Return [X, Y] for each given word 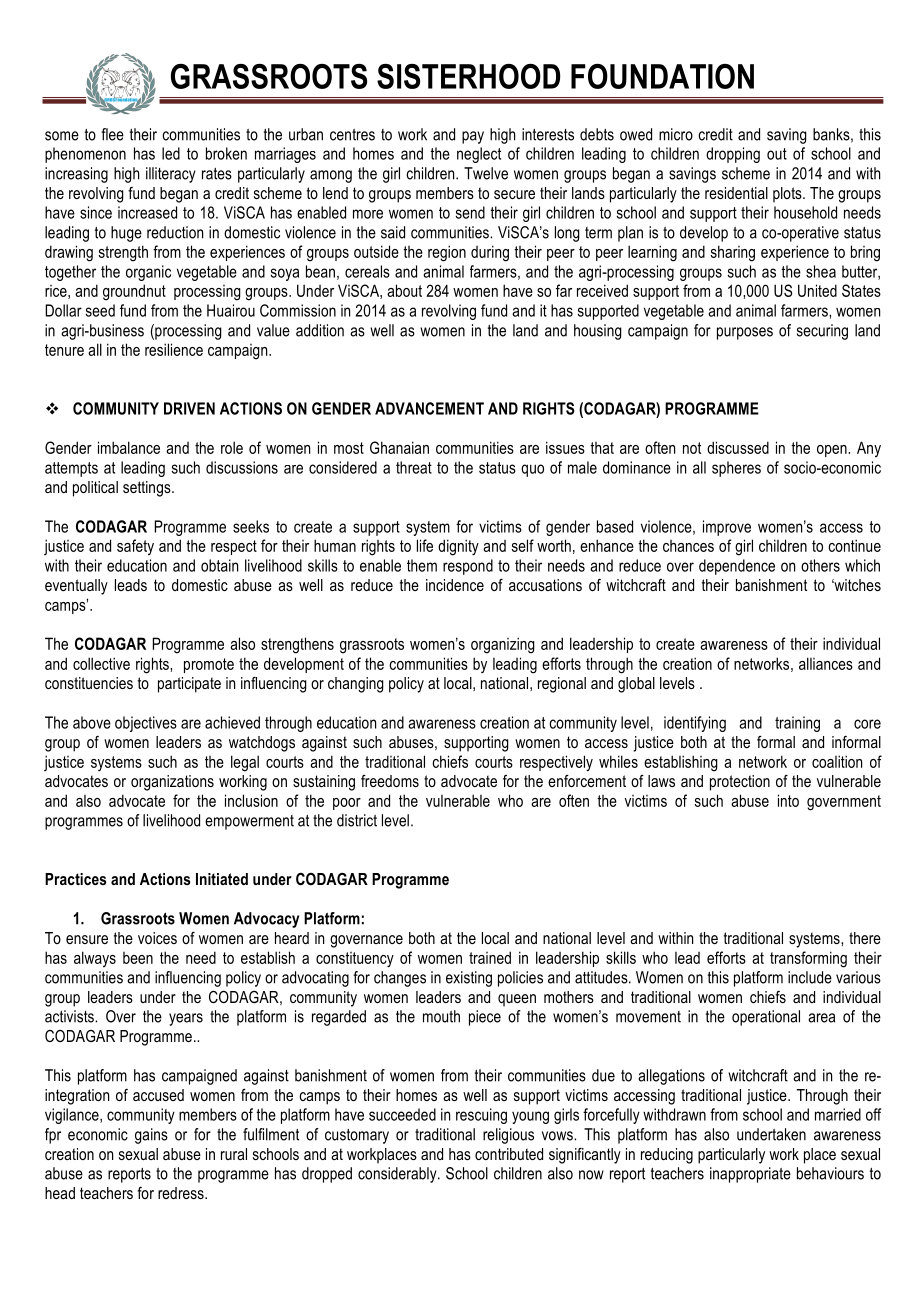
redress [182, 1193]
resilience [174, 349]
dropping [733, 155]
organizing [503, 645]
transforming [808, 959]
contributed [509, 1154]
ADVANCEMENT [429, 408]
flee [112, 134]
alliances [826, 663]
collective [101, 663]
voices [157, 938]
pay [473, 137]
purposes [745, 333]
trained [490, 957]
